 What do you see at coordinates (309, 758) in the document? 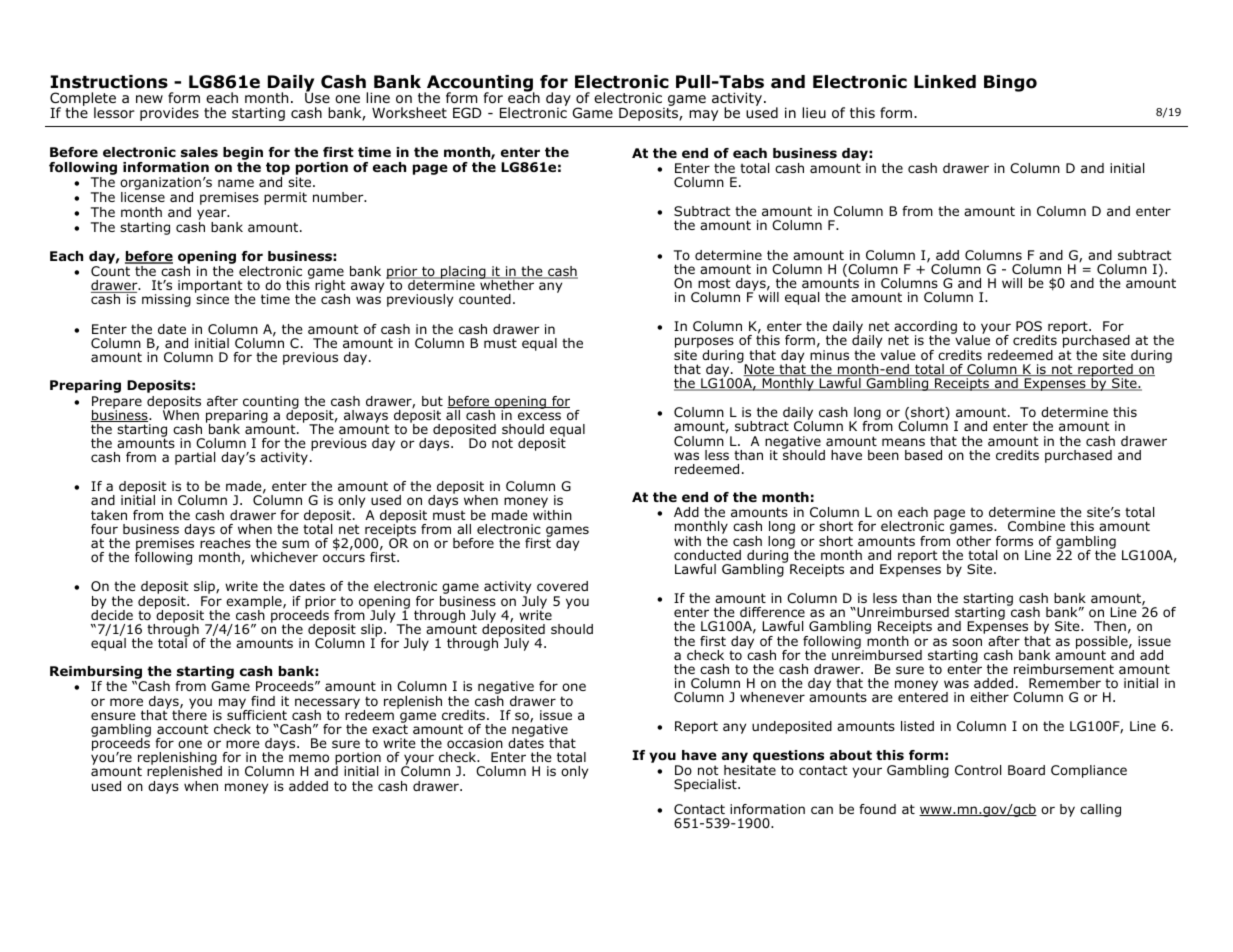
I see `memo` at bounding box center [309, 758].
